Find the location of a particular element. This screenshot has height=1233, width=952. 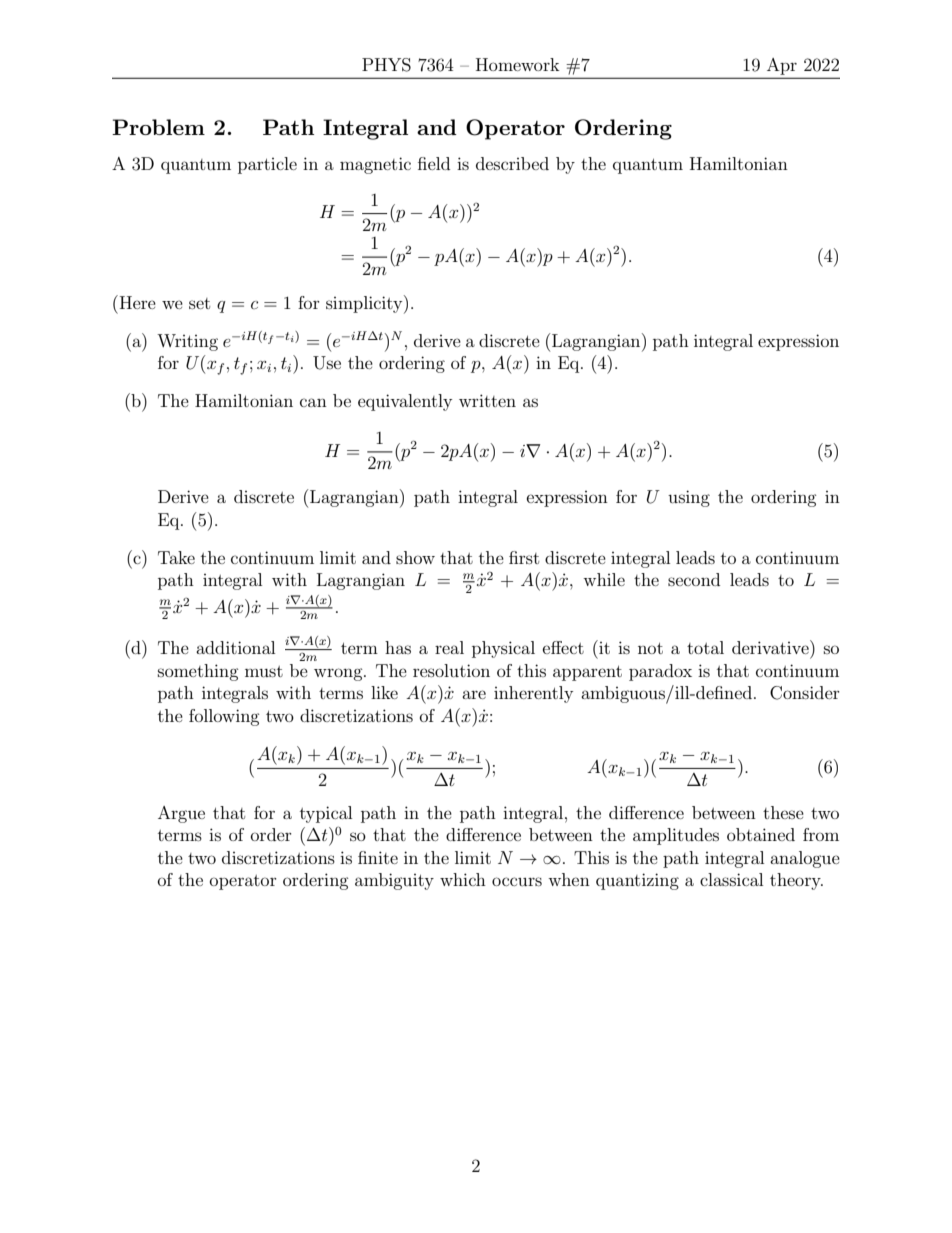

Apr is located at coordinates (782, 66).
